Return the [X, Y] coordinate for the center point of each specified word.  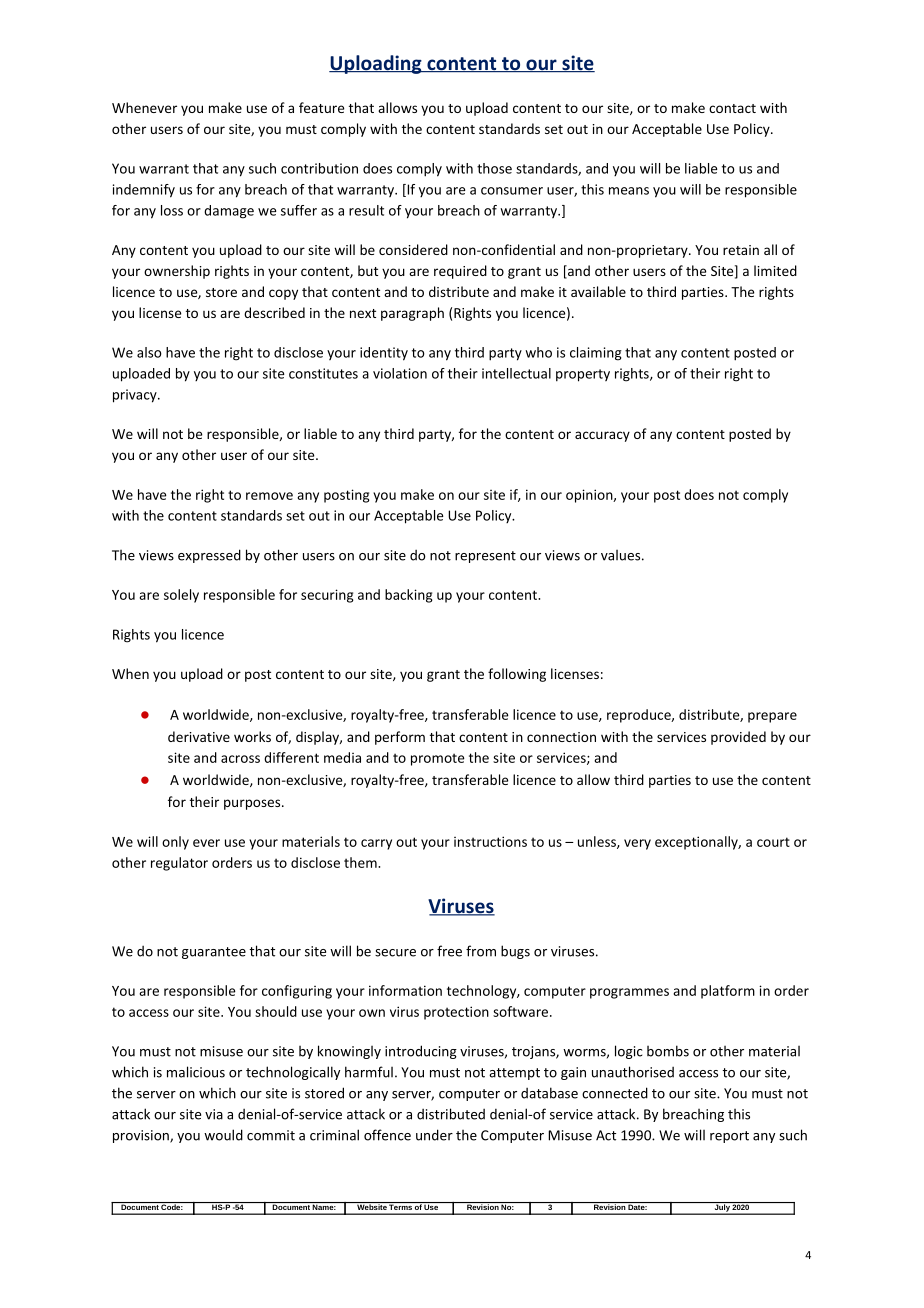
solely [181, 596]
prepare [772, 717]
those [494, 168]
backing [409, 596]
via [214, 1114]
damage [229, 212]
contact [732, 108]
